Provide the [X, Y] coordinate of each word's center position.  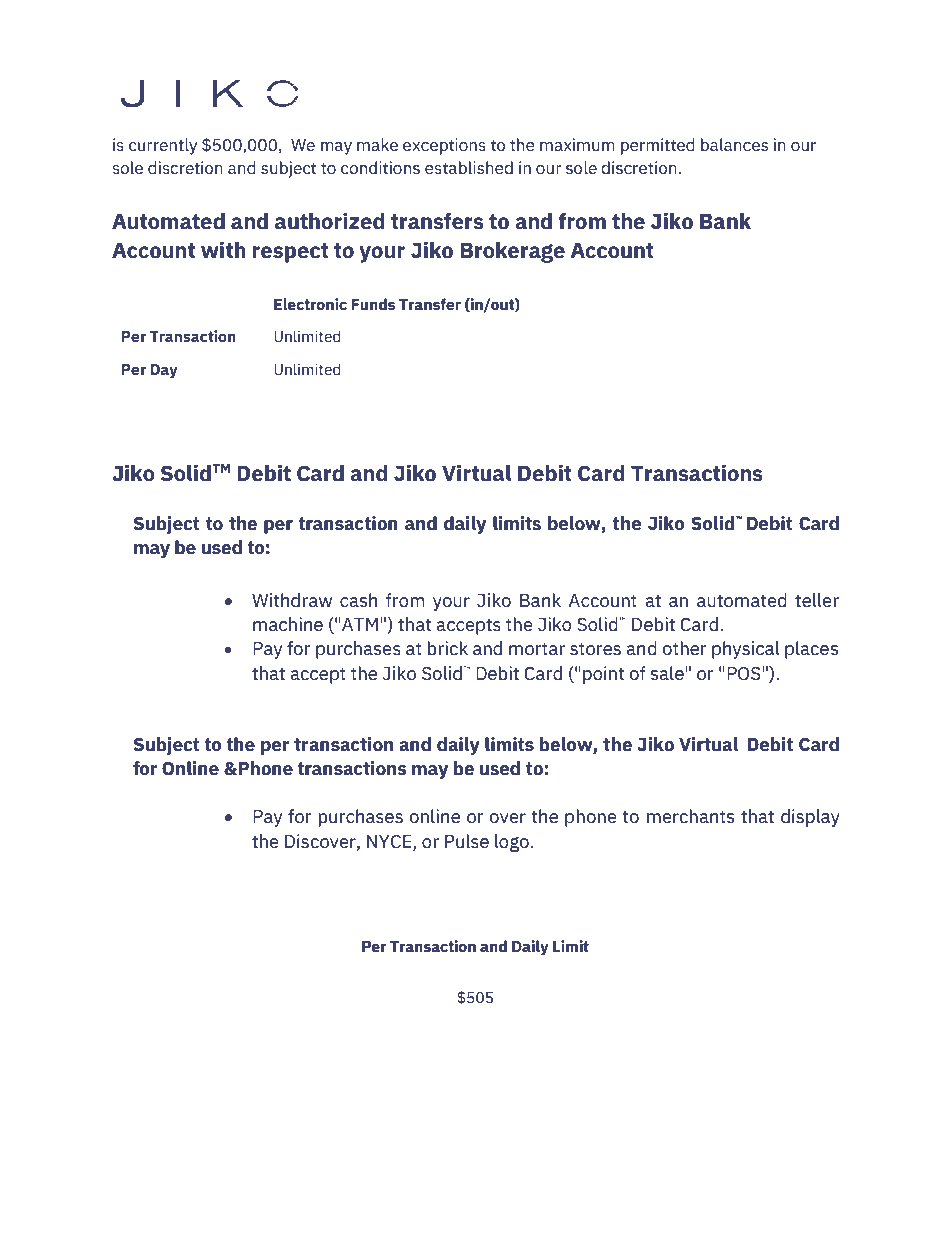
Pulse [467, 841]
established [469, 168]
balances [734, 145]
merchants [690, 816]
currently [163, 146]
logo [513, 843]
